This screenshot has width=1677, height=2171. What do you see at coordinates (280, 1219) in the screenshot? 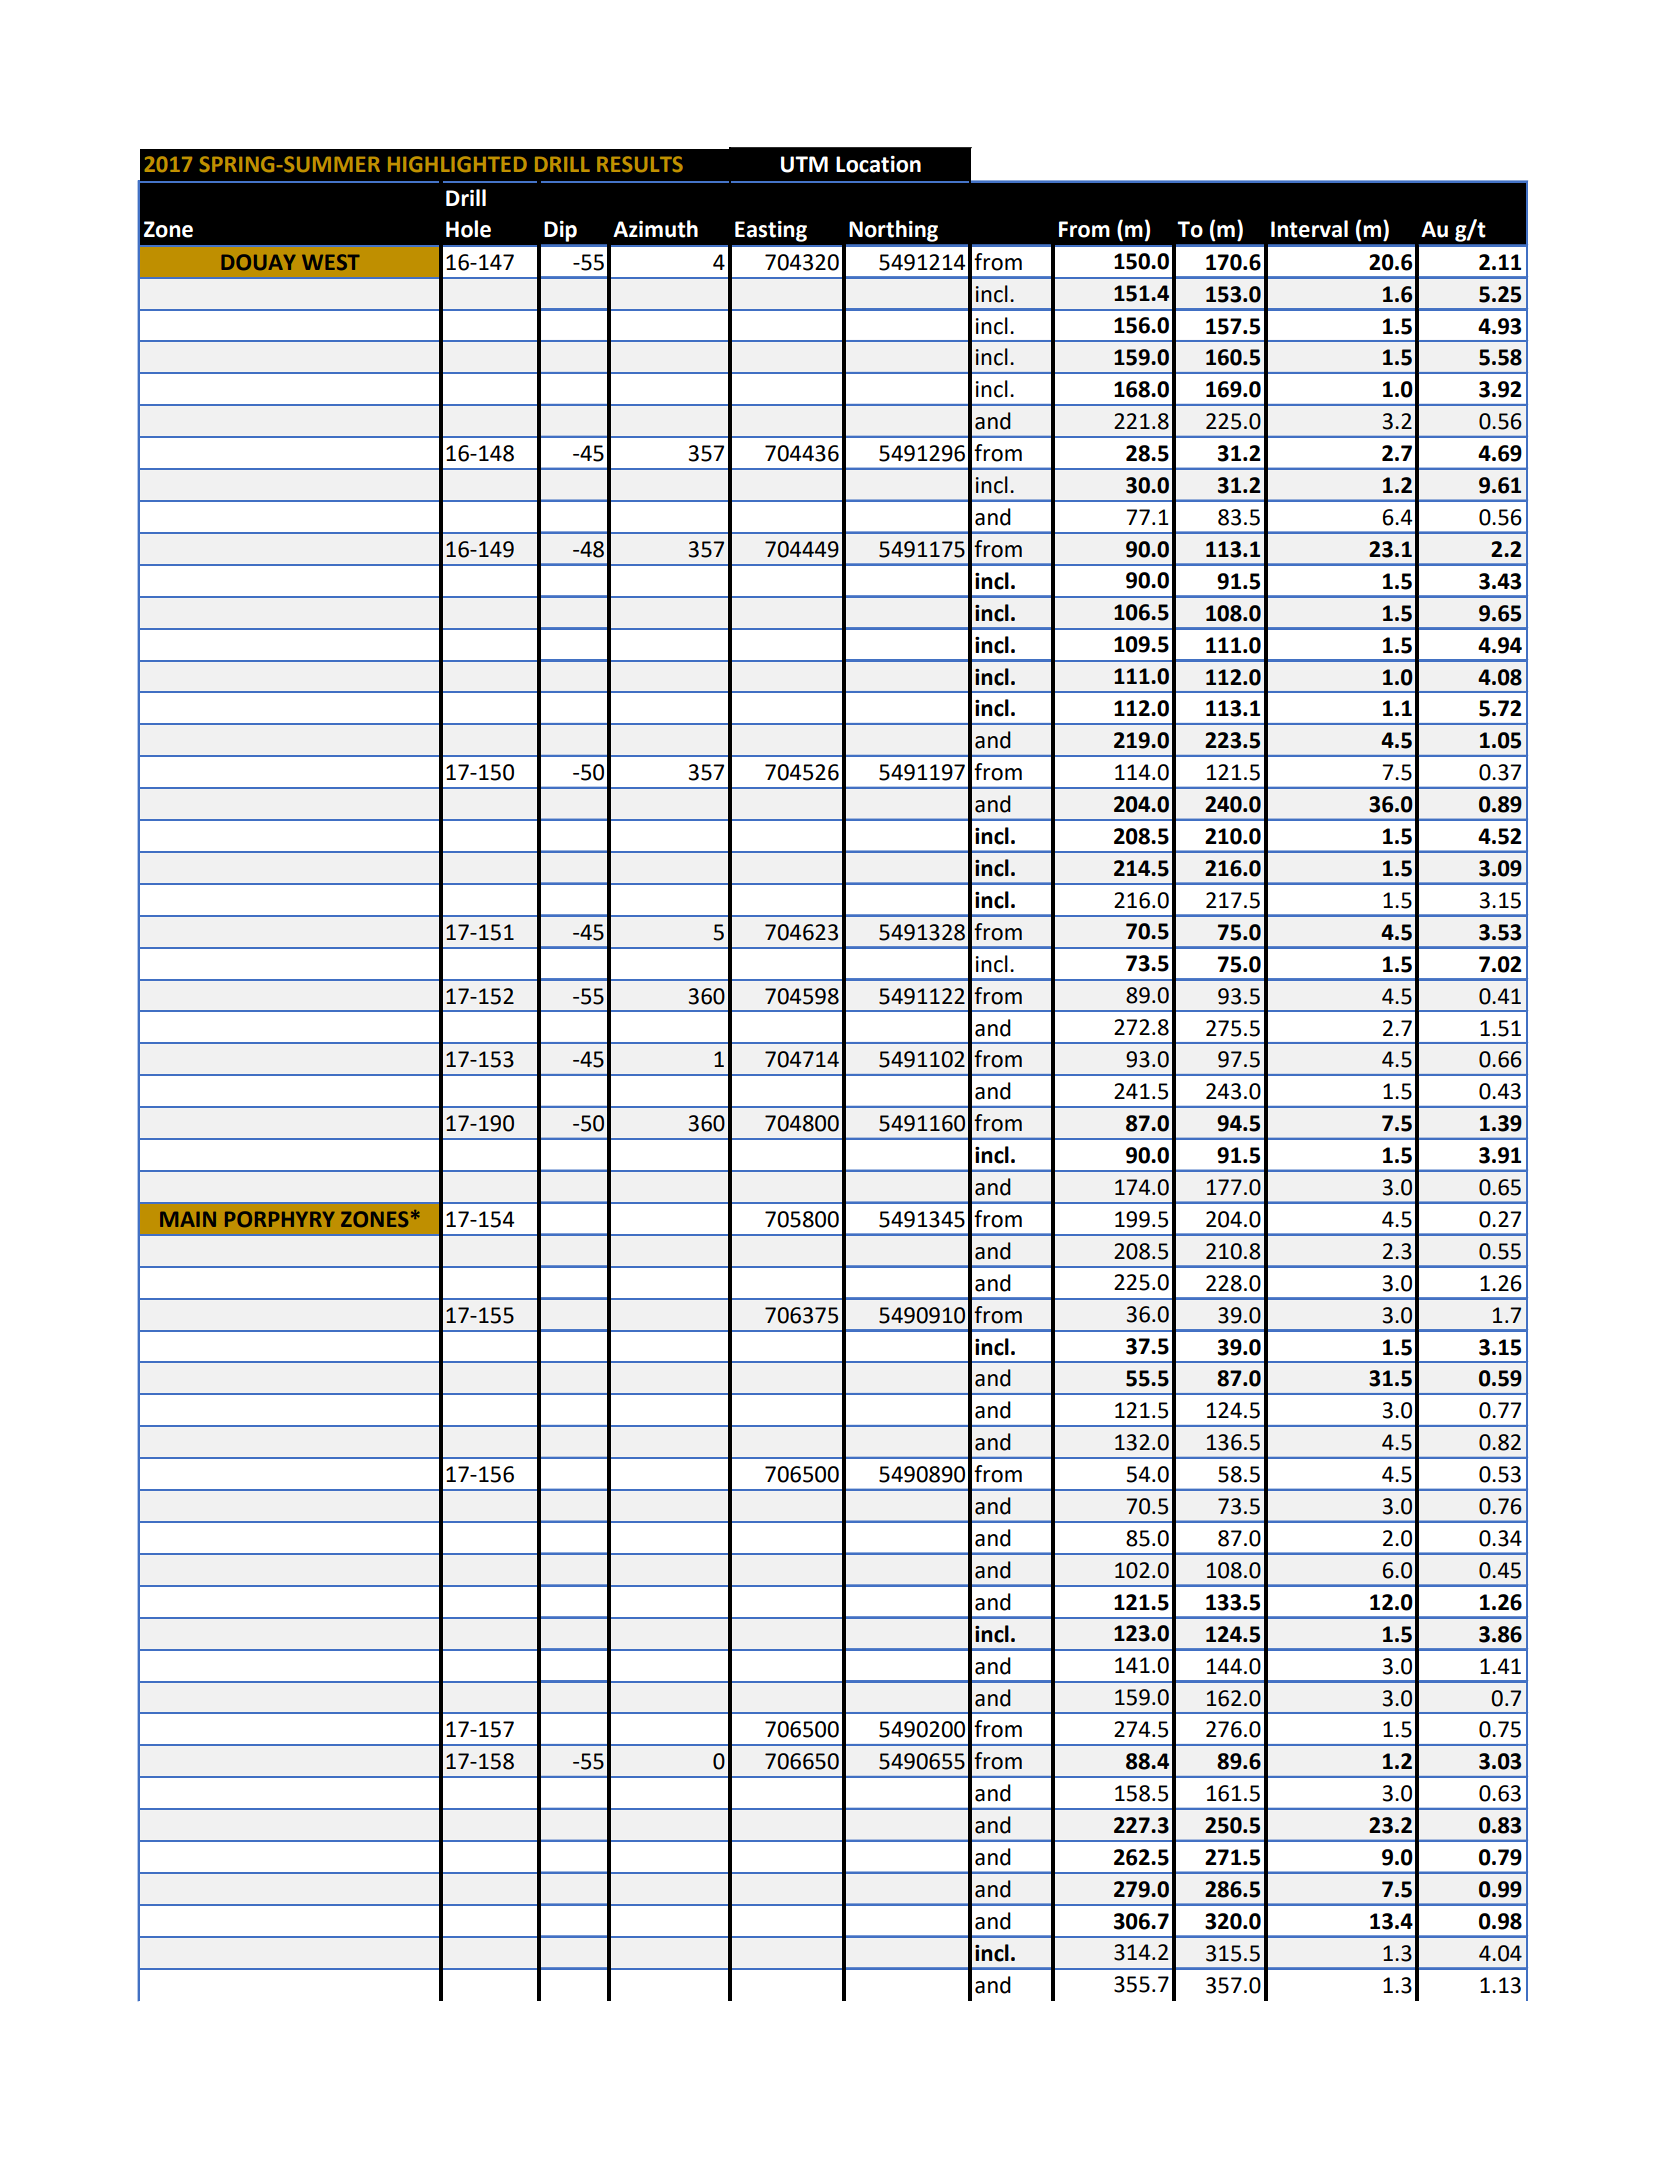
I see `PORPHYRY` at bounding box center [280, 1219].
